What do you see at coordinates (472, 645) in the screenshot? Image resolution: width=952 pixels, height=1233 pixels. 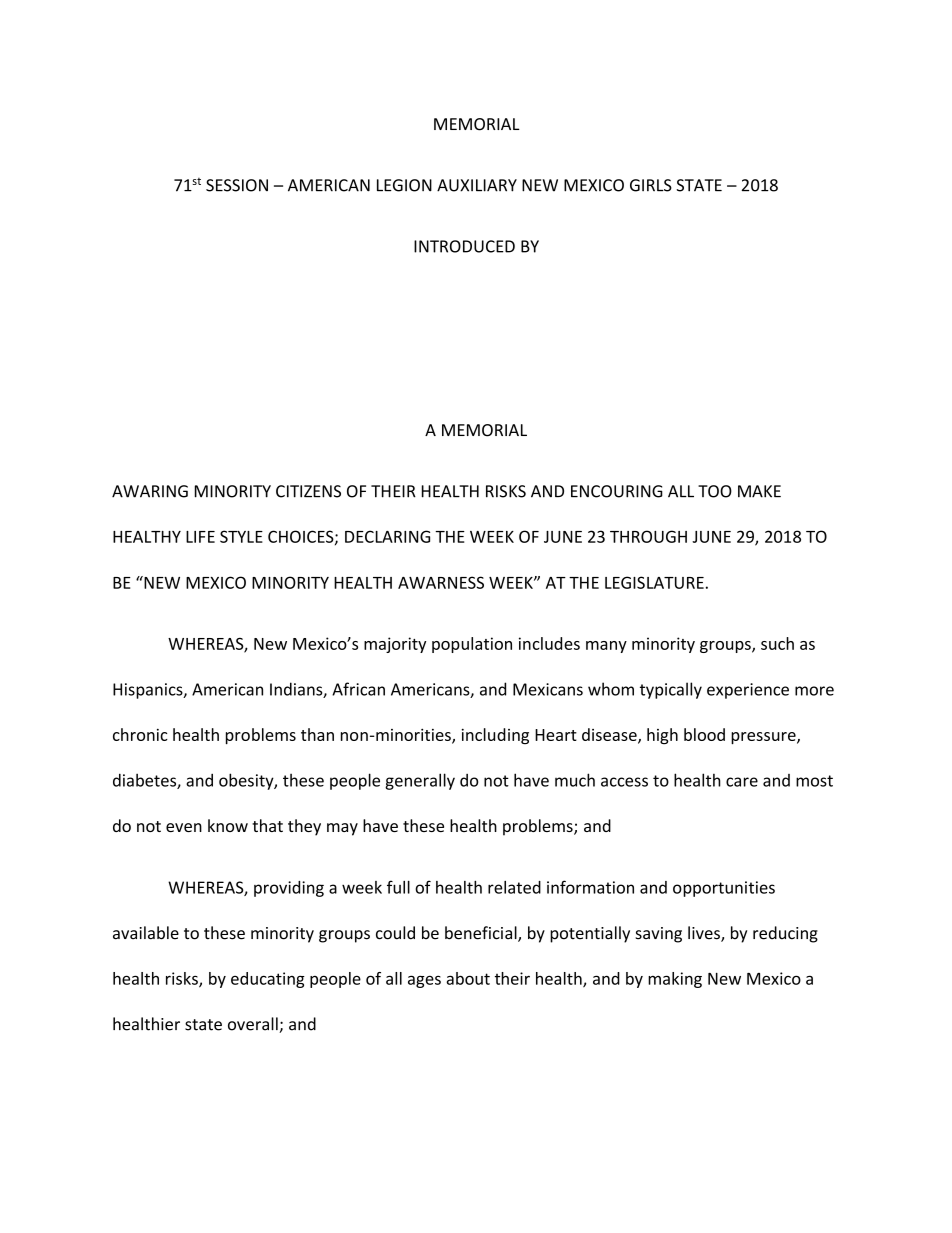 I see `population` at bounding box center [472, 645].
